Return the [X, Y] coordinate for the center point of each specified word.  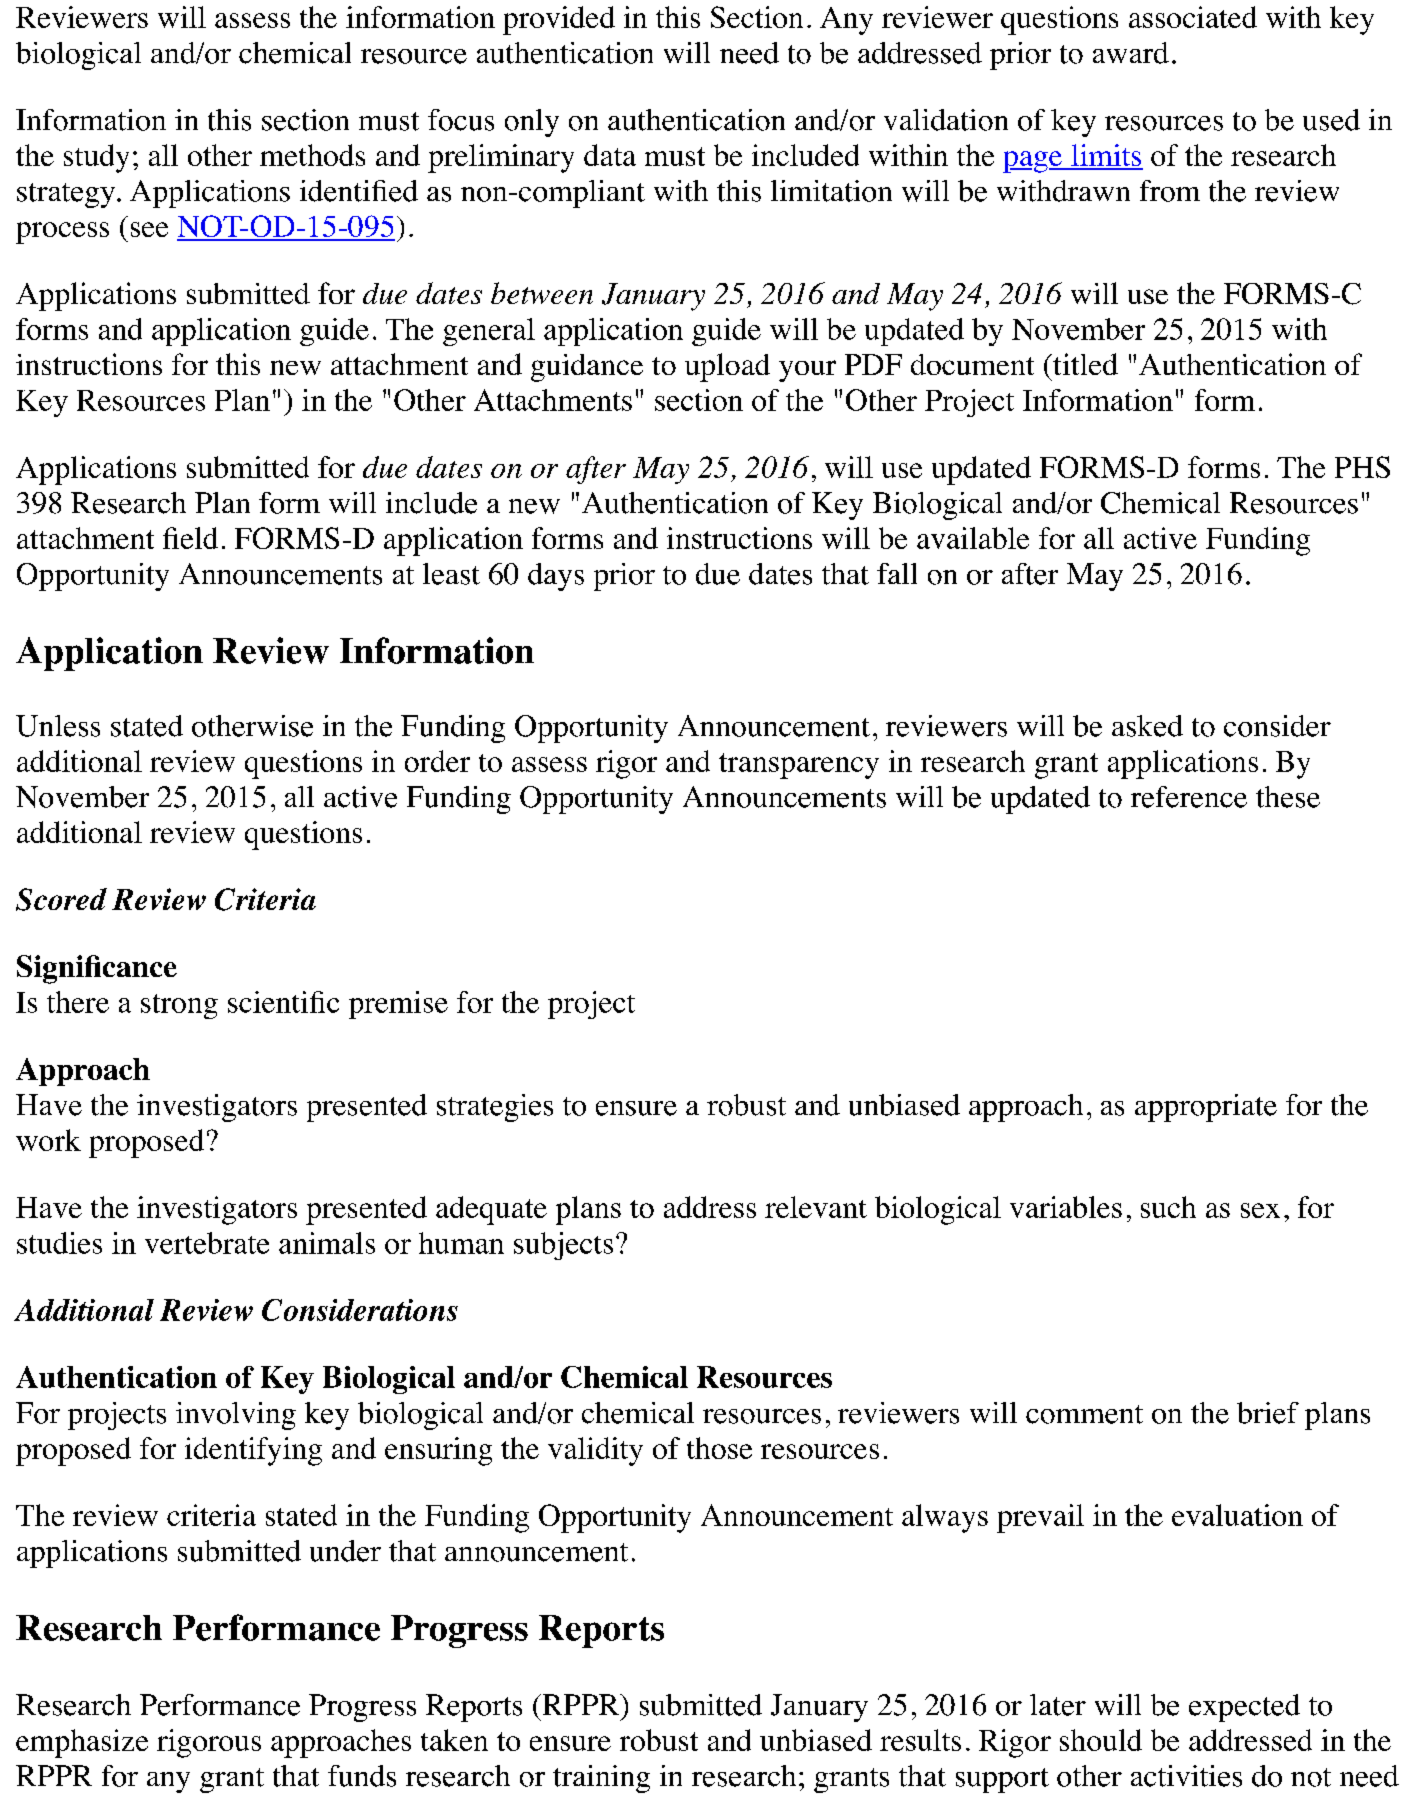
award [1131, 53]
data [610, 155]
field [190, 538]
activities [1186, 1776]
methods [312, 155]
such [1168, 1207]
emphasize [82, 1743]
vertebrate [207, 1243]
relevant [816, 1207]
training [601, 1779]
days [556, 577]
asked [1147, 726]
